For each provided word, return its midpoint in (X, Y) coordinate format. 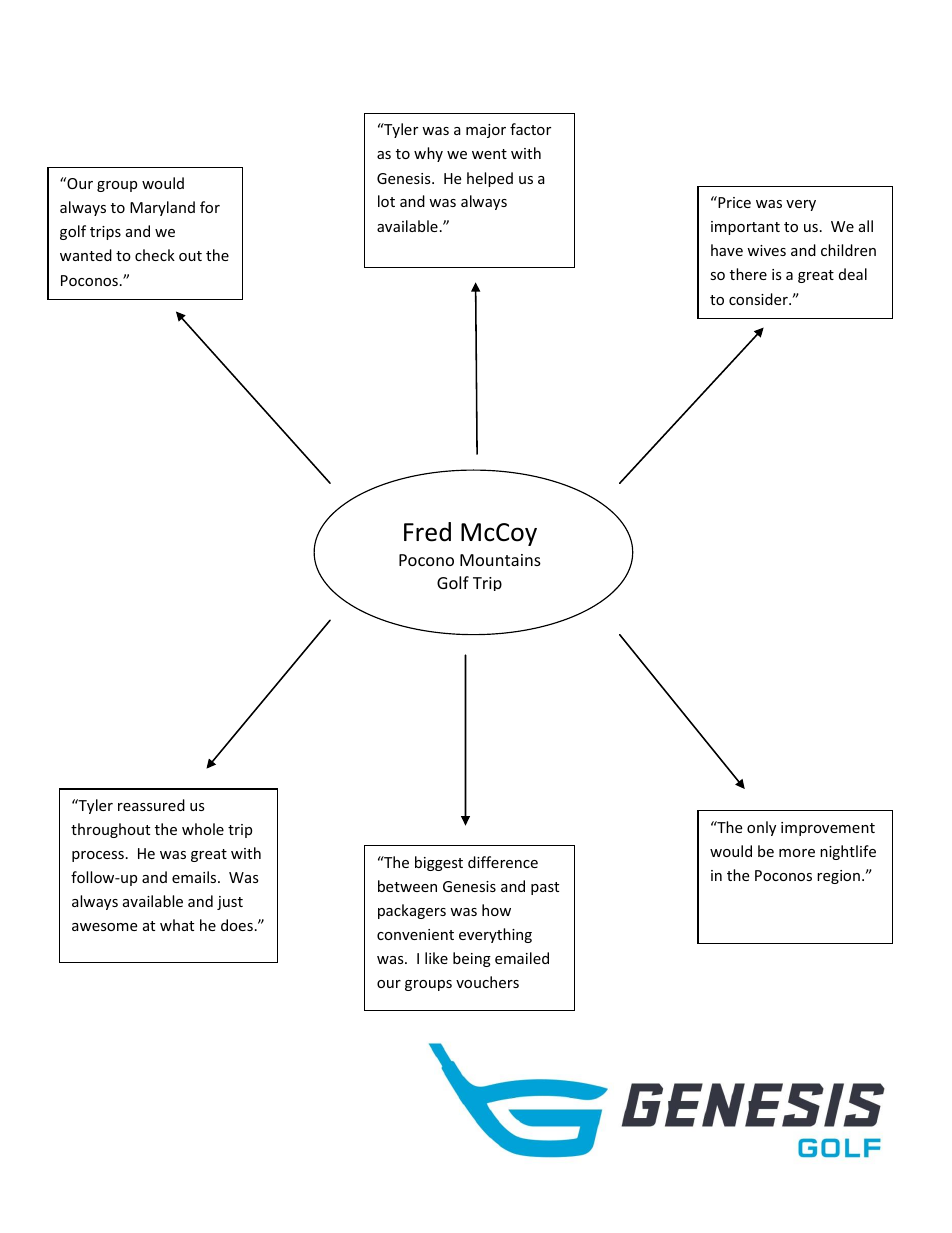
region (838, 877)
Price (733, 202)
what (177, 925)
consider (759, 299)
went (489, 154)
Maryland (162, 208)
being (472, 959)
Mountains (500, 560)
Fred (427, 532)
